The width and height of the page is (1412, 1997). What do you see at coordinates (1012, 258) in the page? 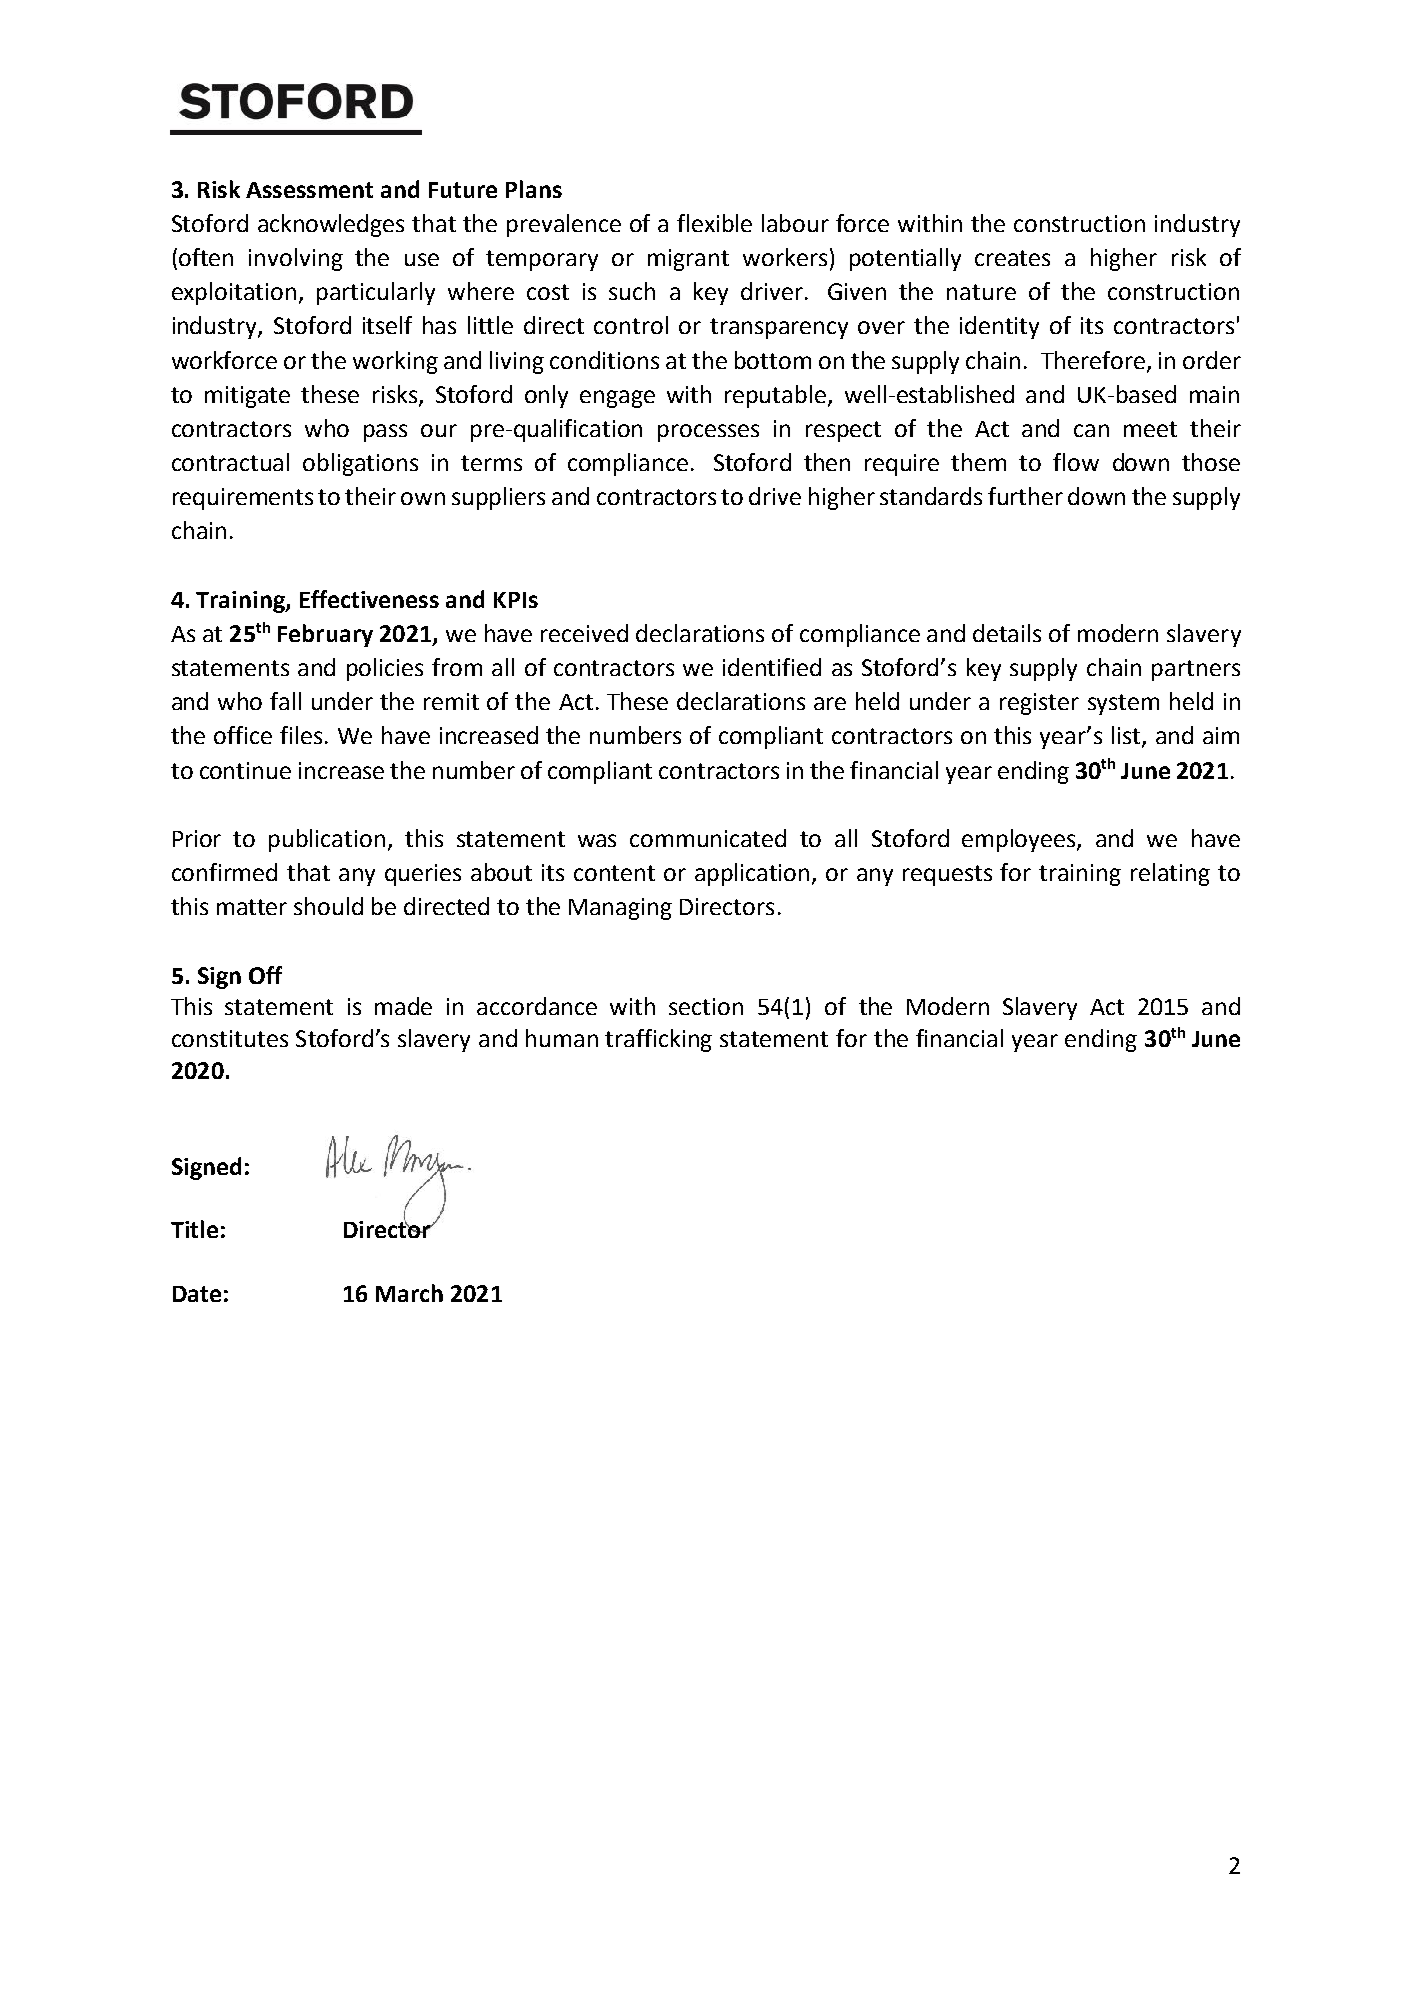
I see `creates` at bounding box center [1012, 258].
